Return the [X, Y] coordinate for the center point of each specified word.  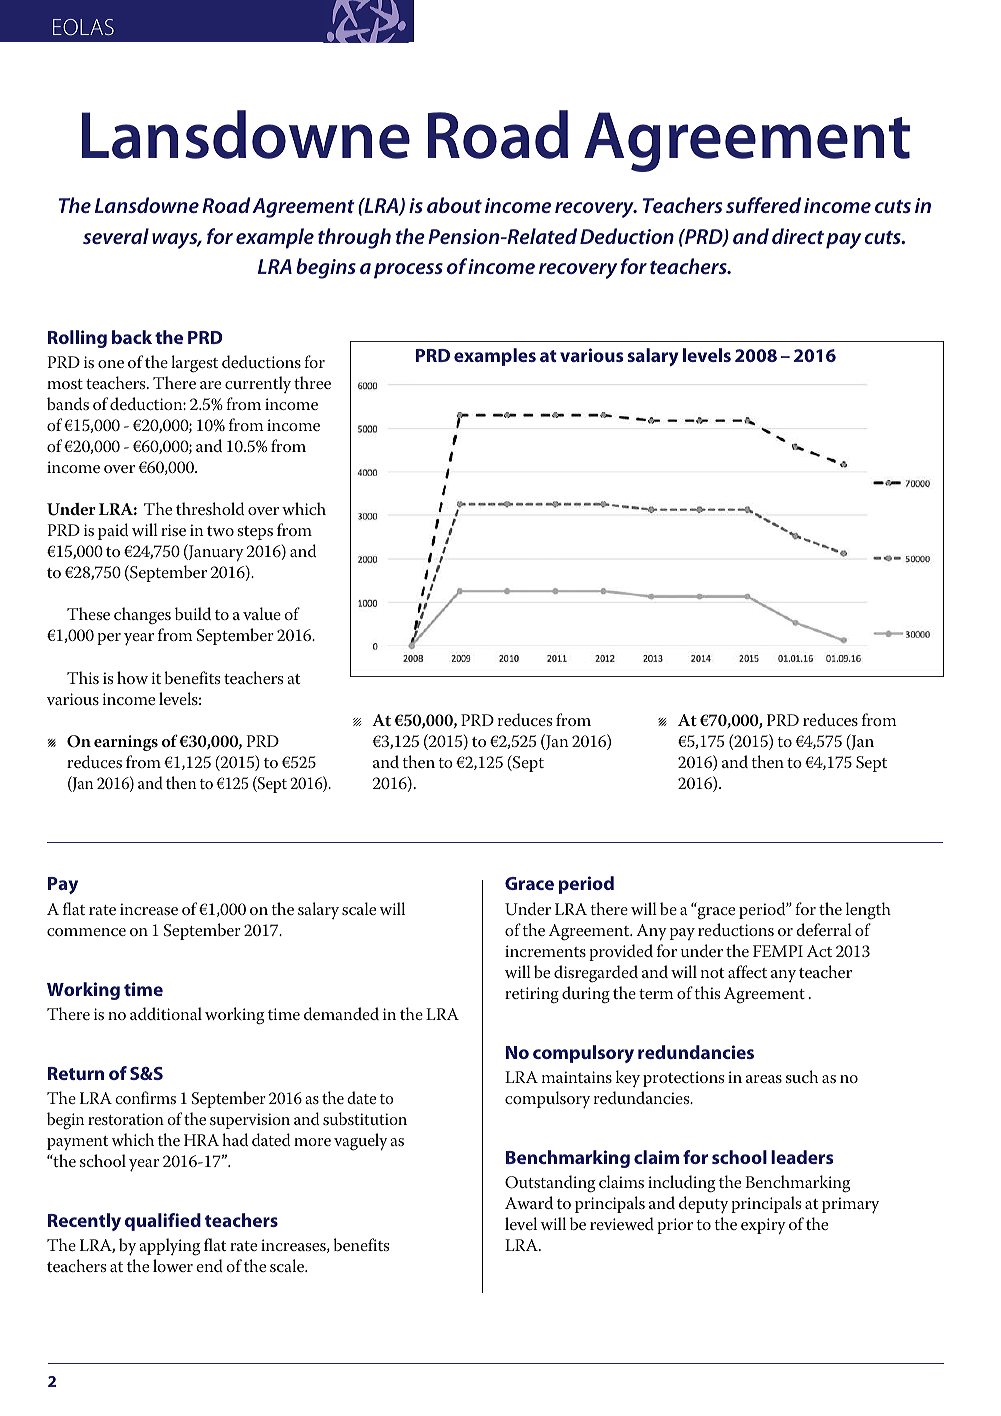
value [262, 613]
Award [529, 1202]
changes [142, 616]
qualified [163, 1222]
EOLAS [83, 27]
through [354, 238]
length [868, 911]
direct [798, 236]
